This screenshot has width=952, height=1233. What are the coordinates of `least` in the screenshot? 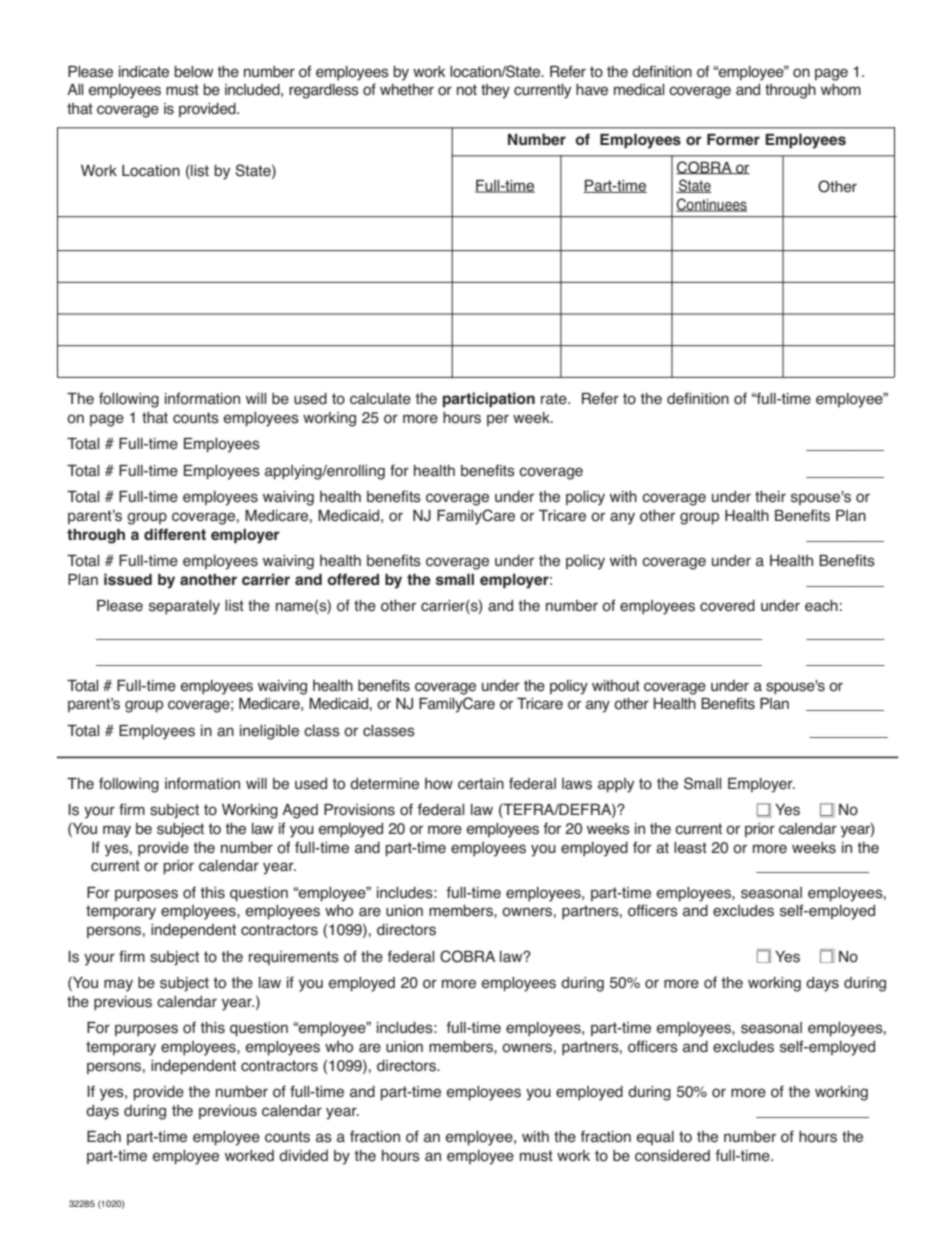 It's located at (690, 848).
